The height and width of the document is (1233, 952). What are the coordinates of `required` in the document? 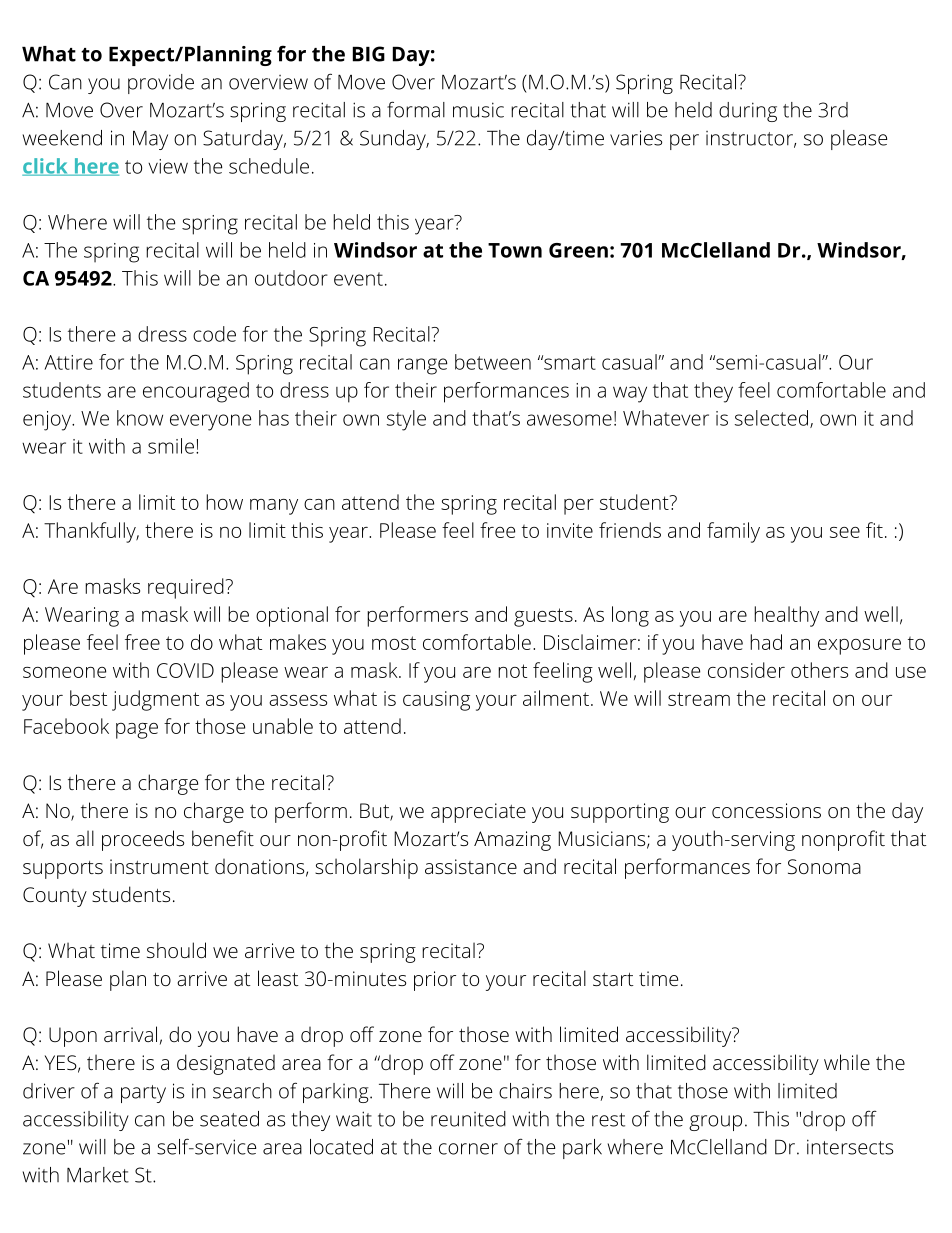 It's located at (186, 588).
